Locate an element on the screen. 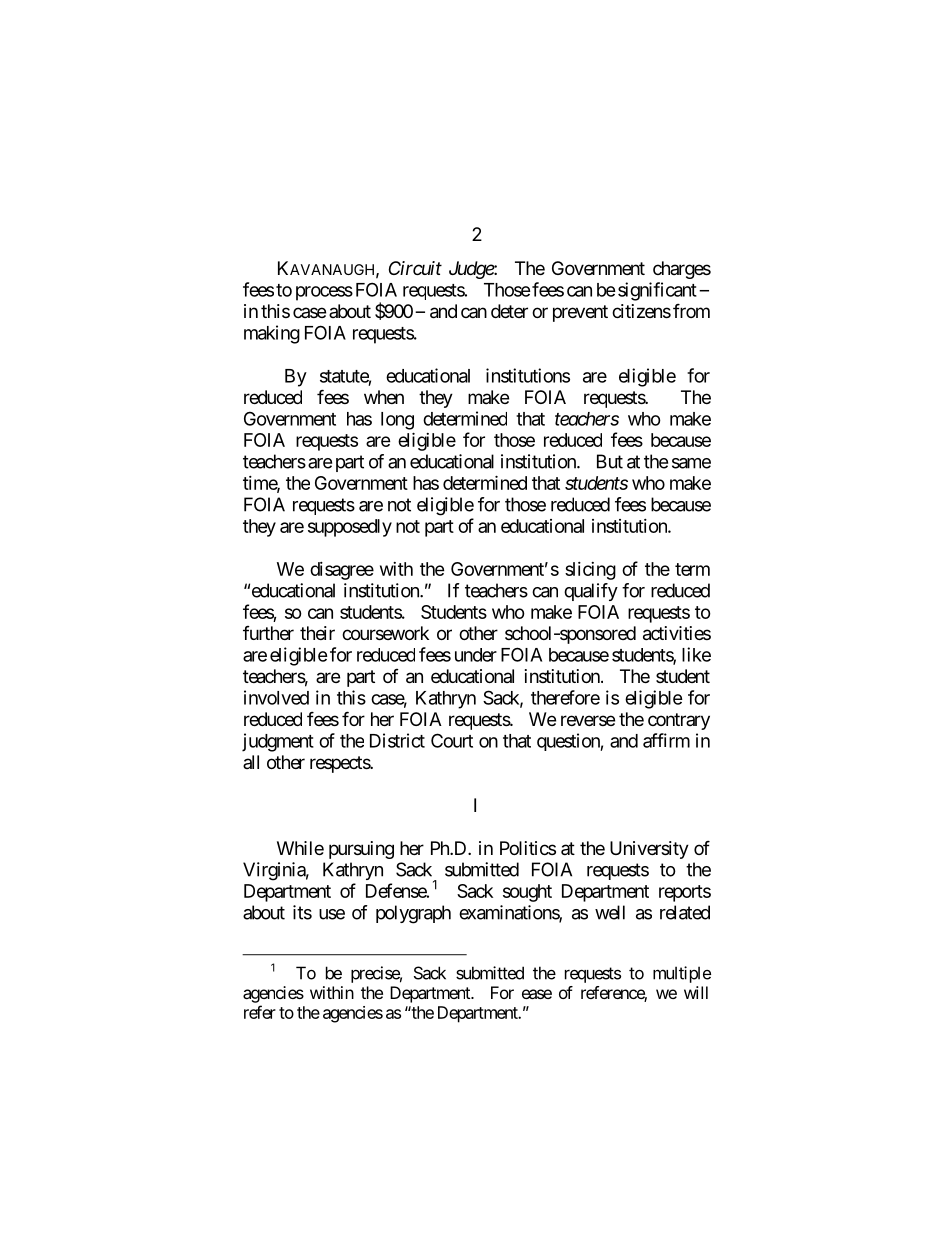  making is located at coordinates (272, 334).
